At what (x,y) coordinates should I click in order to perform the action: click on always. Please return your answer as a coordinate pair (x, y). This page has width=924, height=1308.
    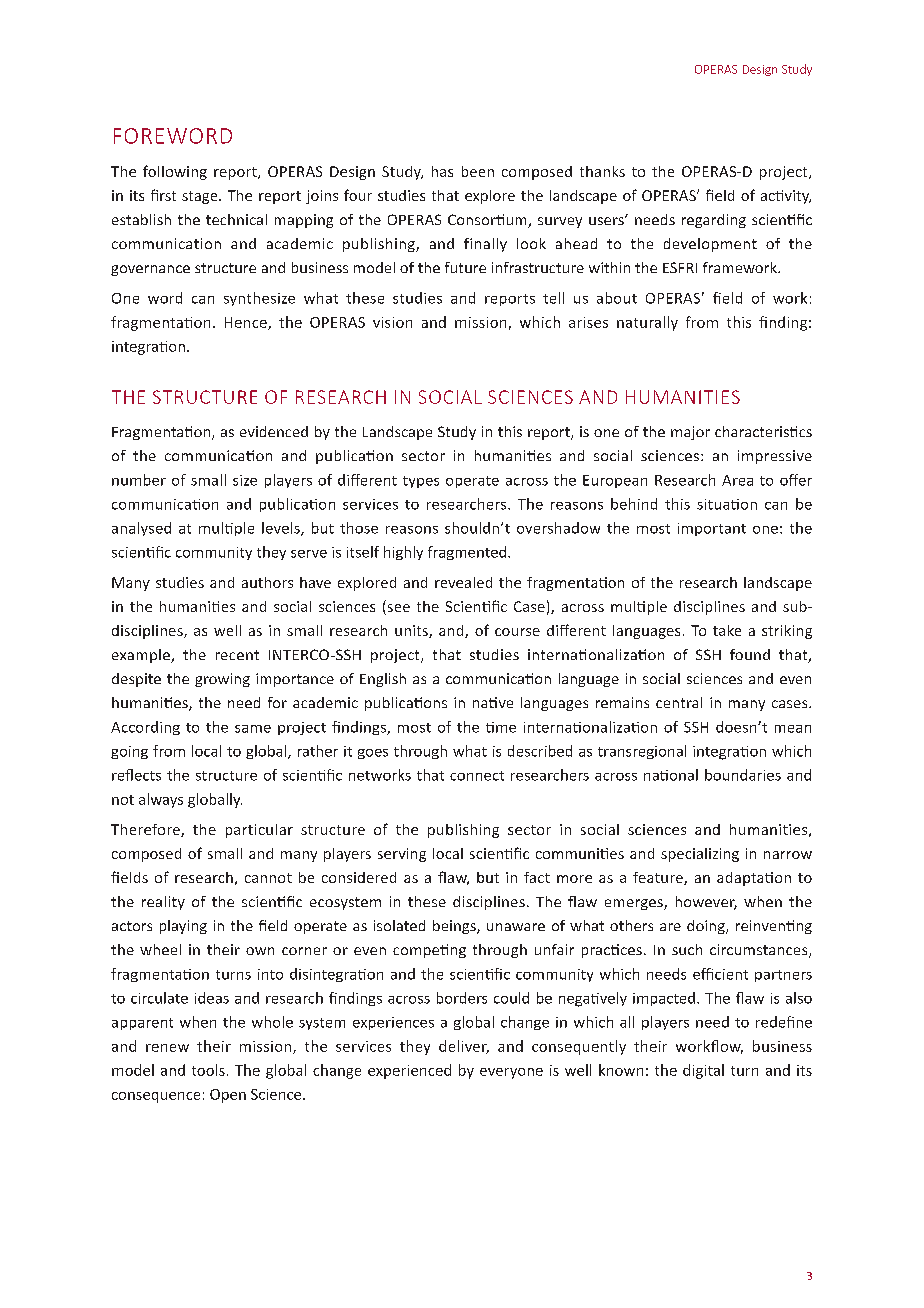
    Looking at the image, I should click on (161, 800).
